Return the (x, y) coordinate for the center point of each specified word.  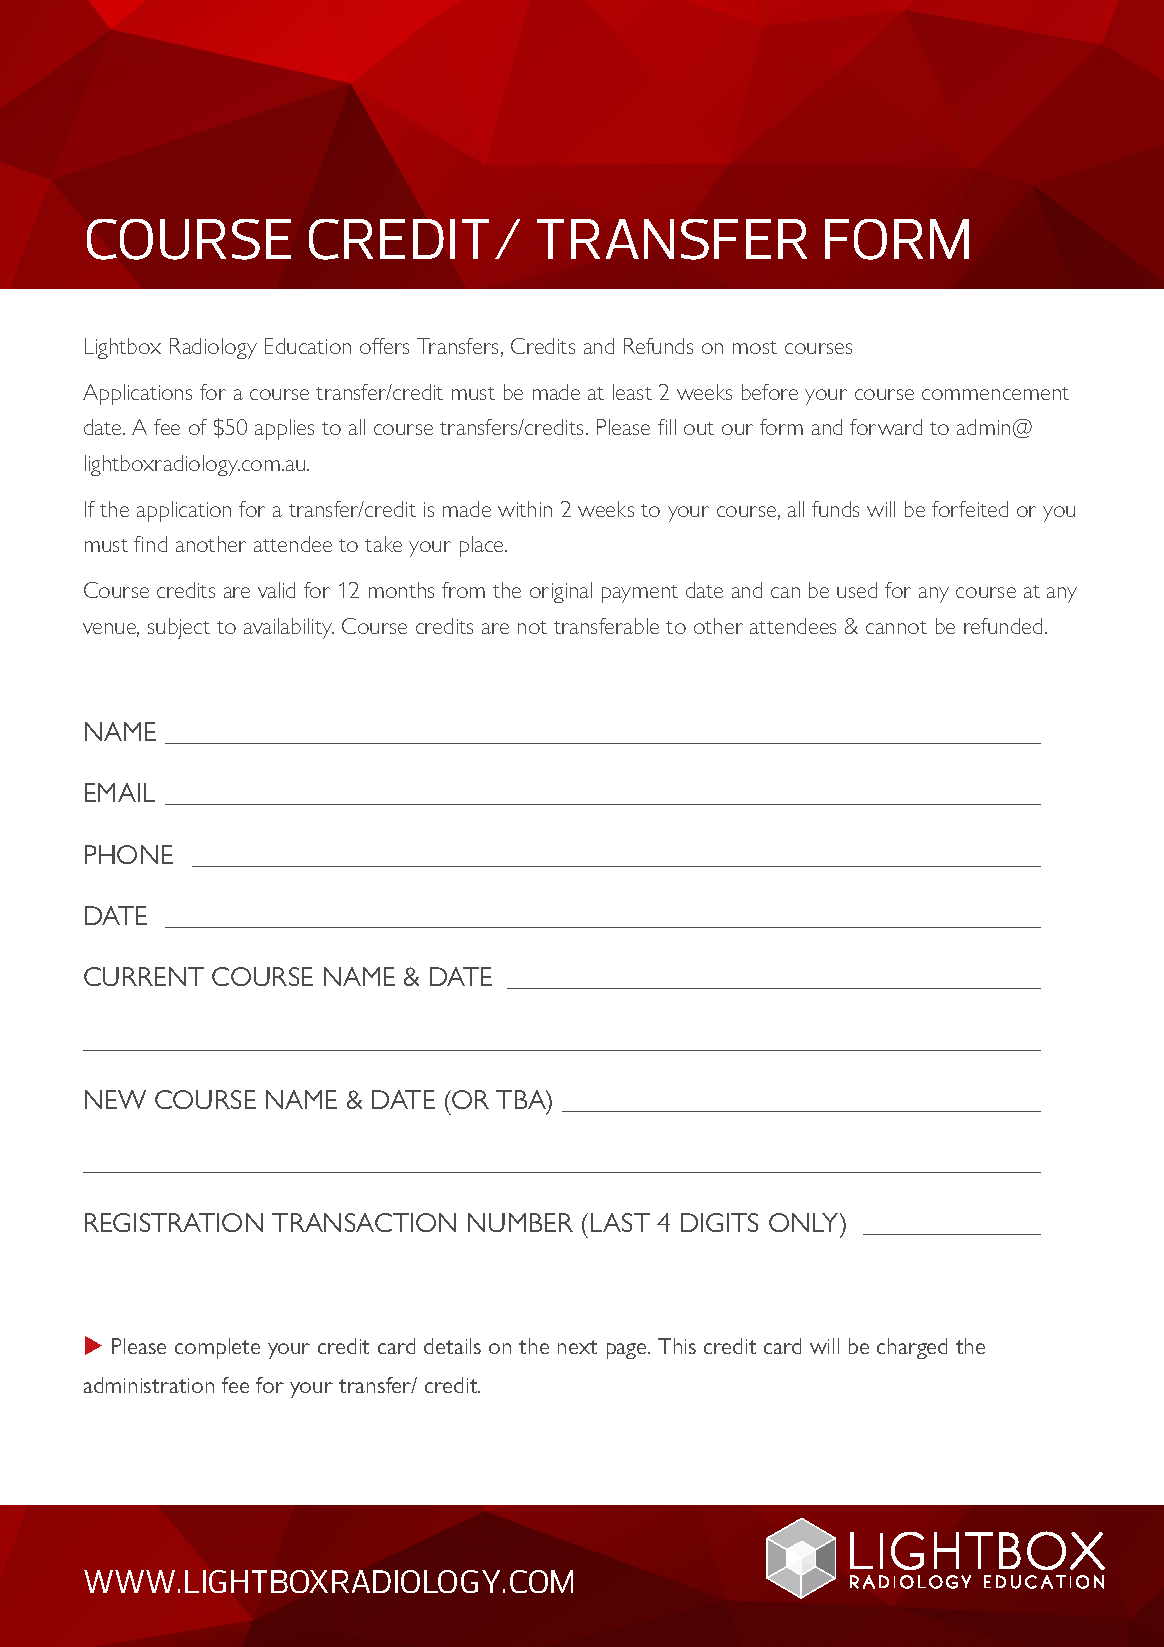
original (561, 592)
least (632, 392)
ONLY (805, 1222)
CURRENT (144, 976)
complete (217, 1348)
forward (886, 427)
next (577, 1347)
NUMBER (520, 1222)
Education (308, 346)
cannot (896, 627)
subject (179, 628)
